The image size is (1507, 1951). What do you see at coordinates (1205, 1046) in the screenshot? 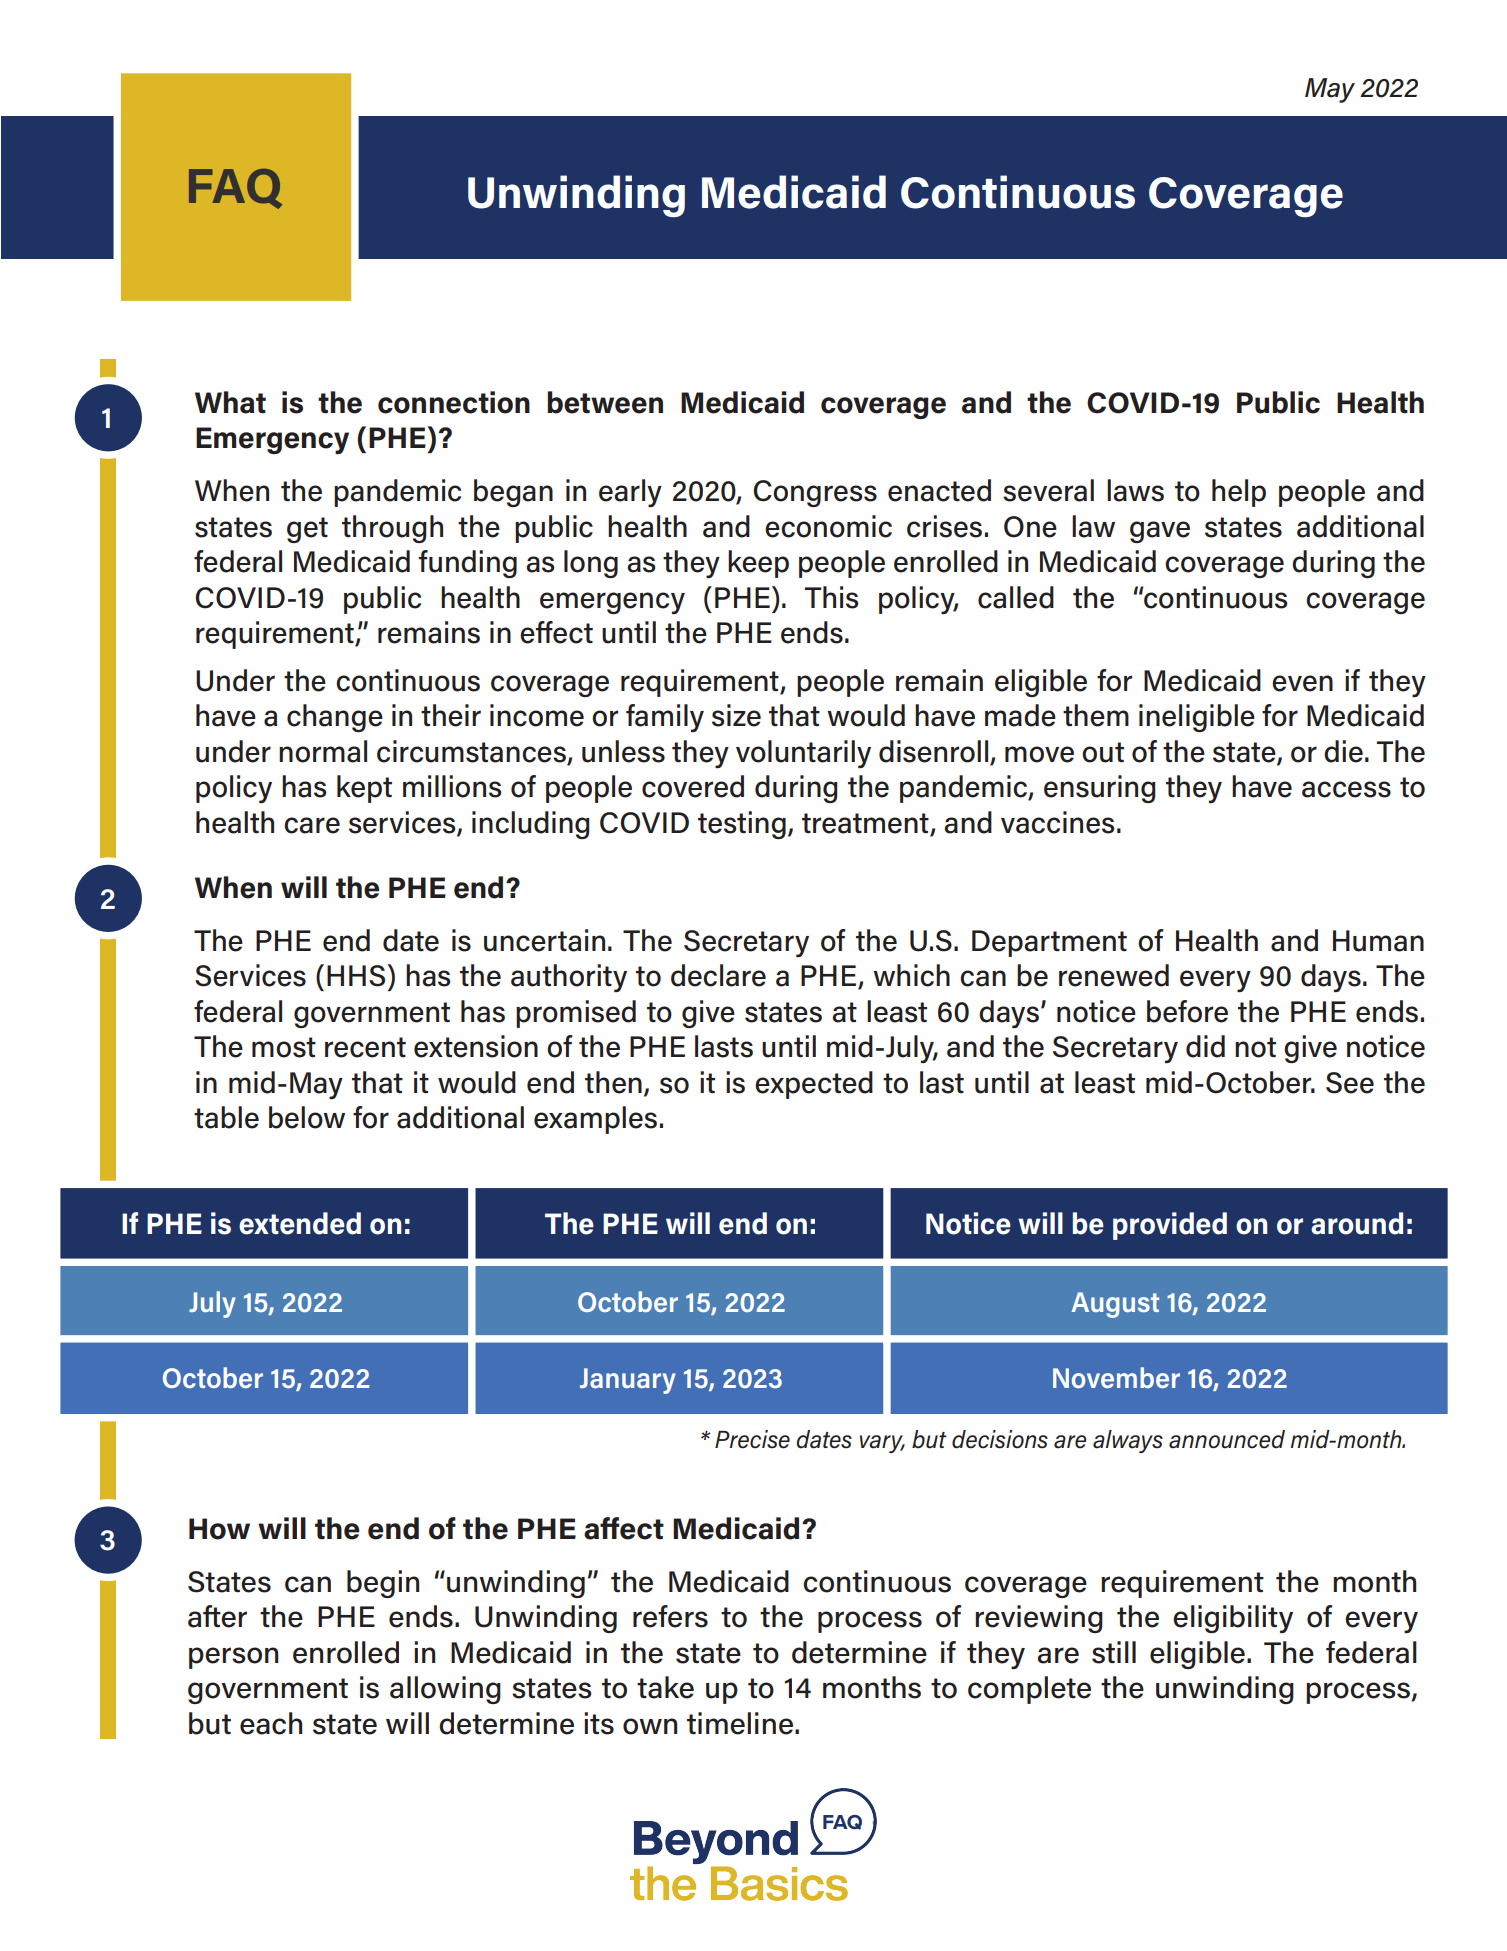
I see `did` at bounding box center [1205, 1046].
